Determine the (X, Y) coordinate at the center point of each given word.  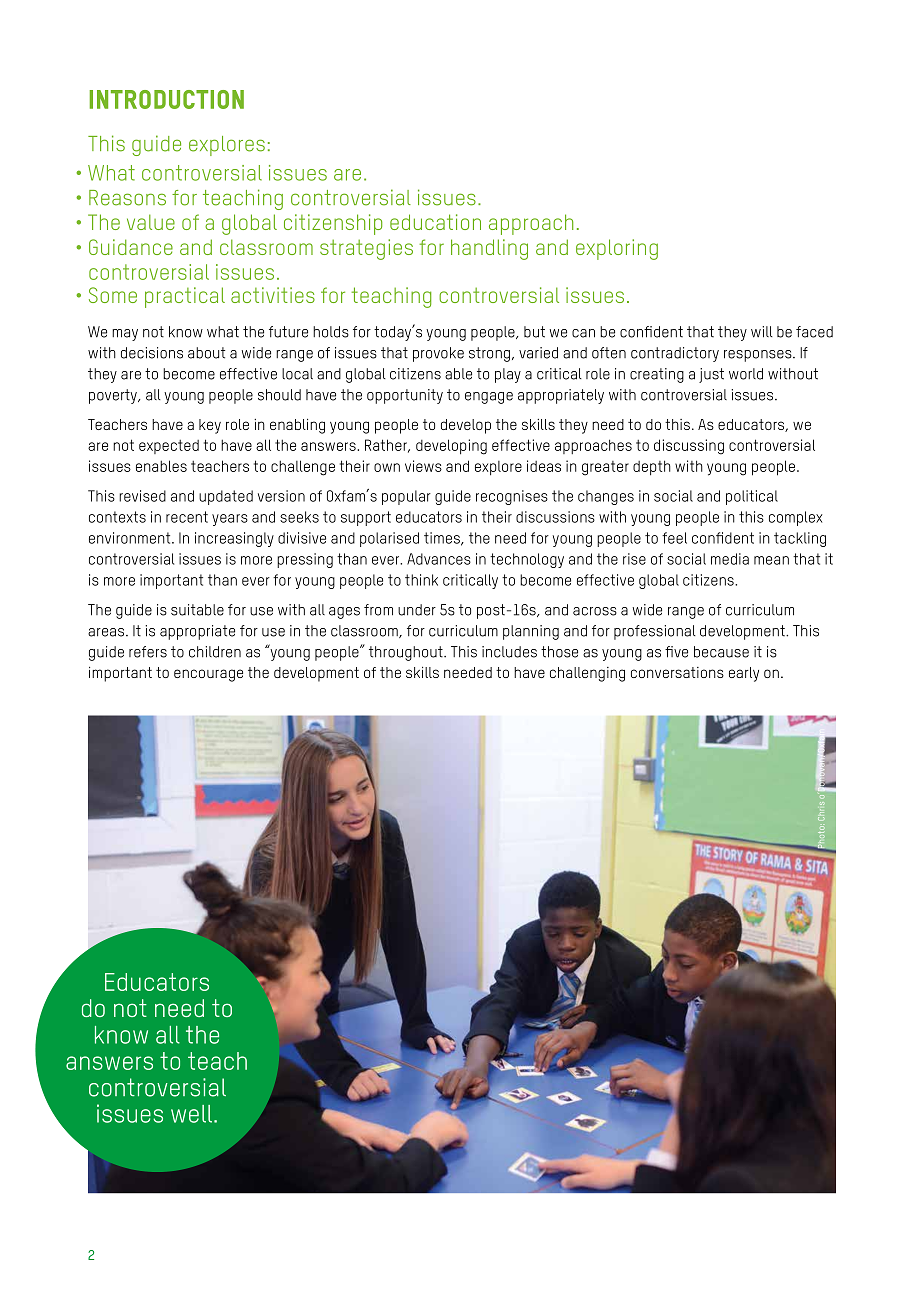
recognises (512, 497)
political (752, 497)
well (191, 1114)
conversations (677, 672)
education (435, 222)
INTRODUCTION (166, 99)
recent (187, 517)
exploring (617, 249)
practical (185, 297)
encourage (208, 675)
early (744, 674)
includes (509, 652)
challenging (587, 674)
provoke (438, 354)
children (215, 652)
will (762, 332)
